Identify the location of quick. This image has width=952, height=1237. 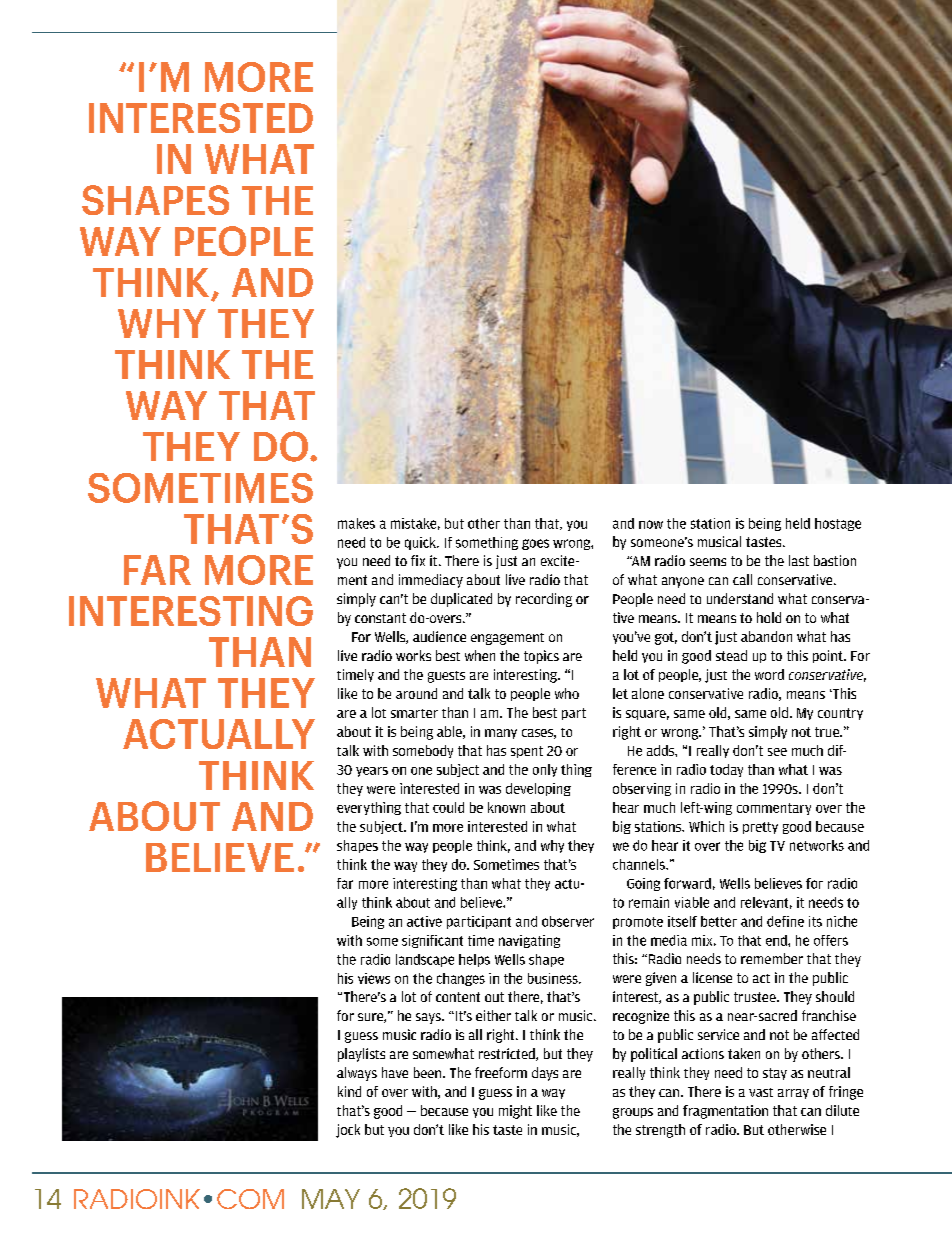
(421, 543).
